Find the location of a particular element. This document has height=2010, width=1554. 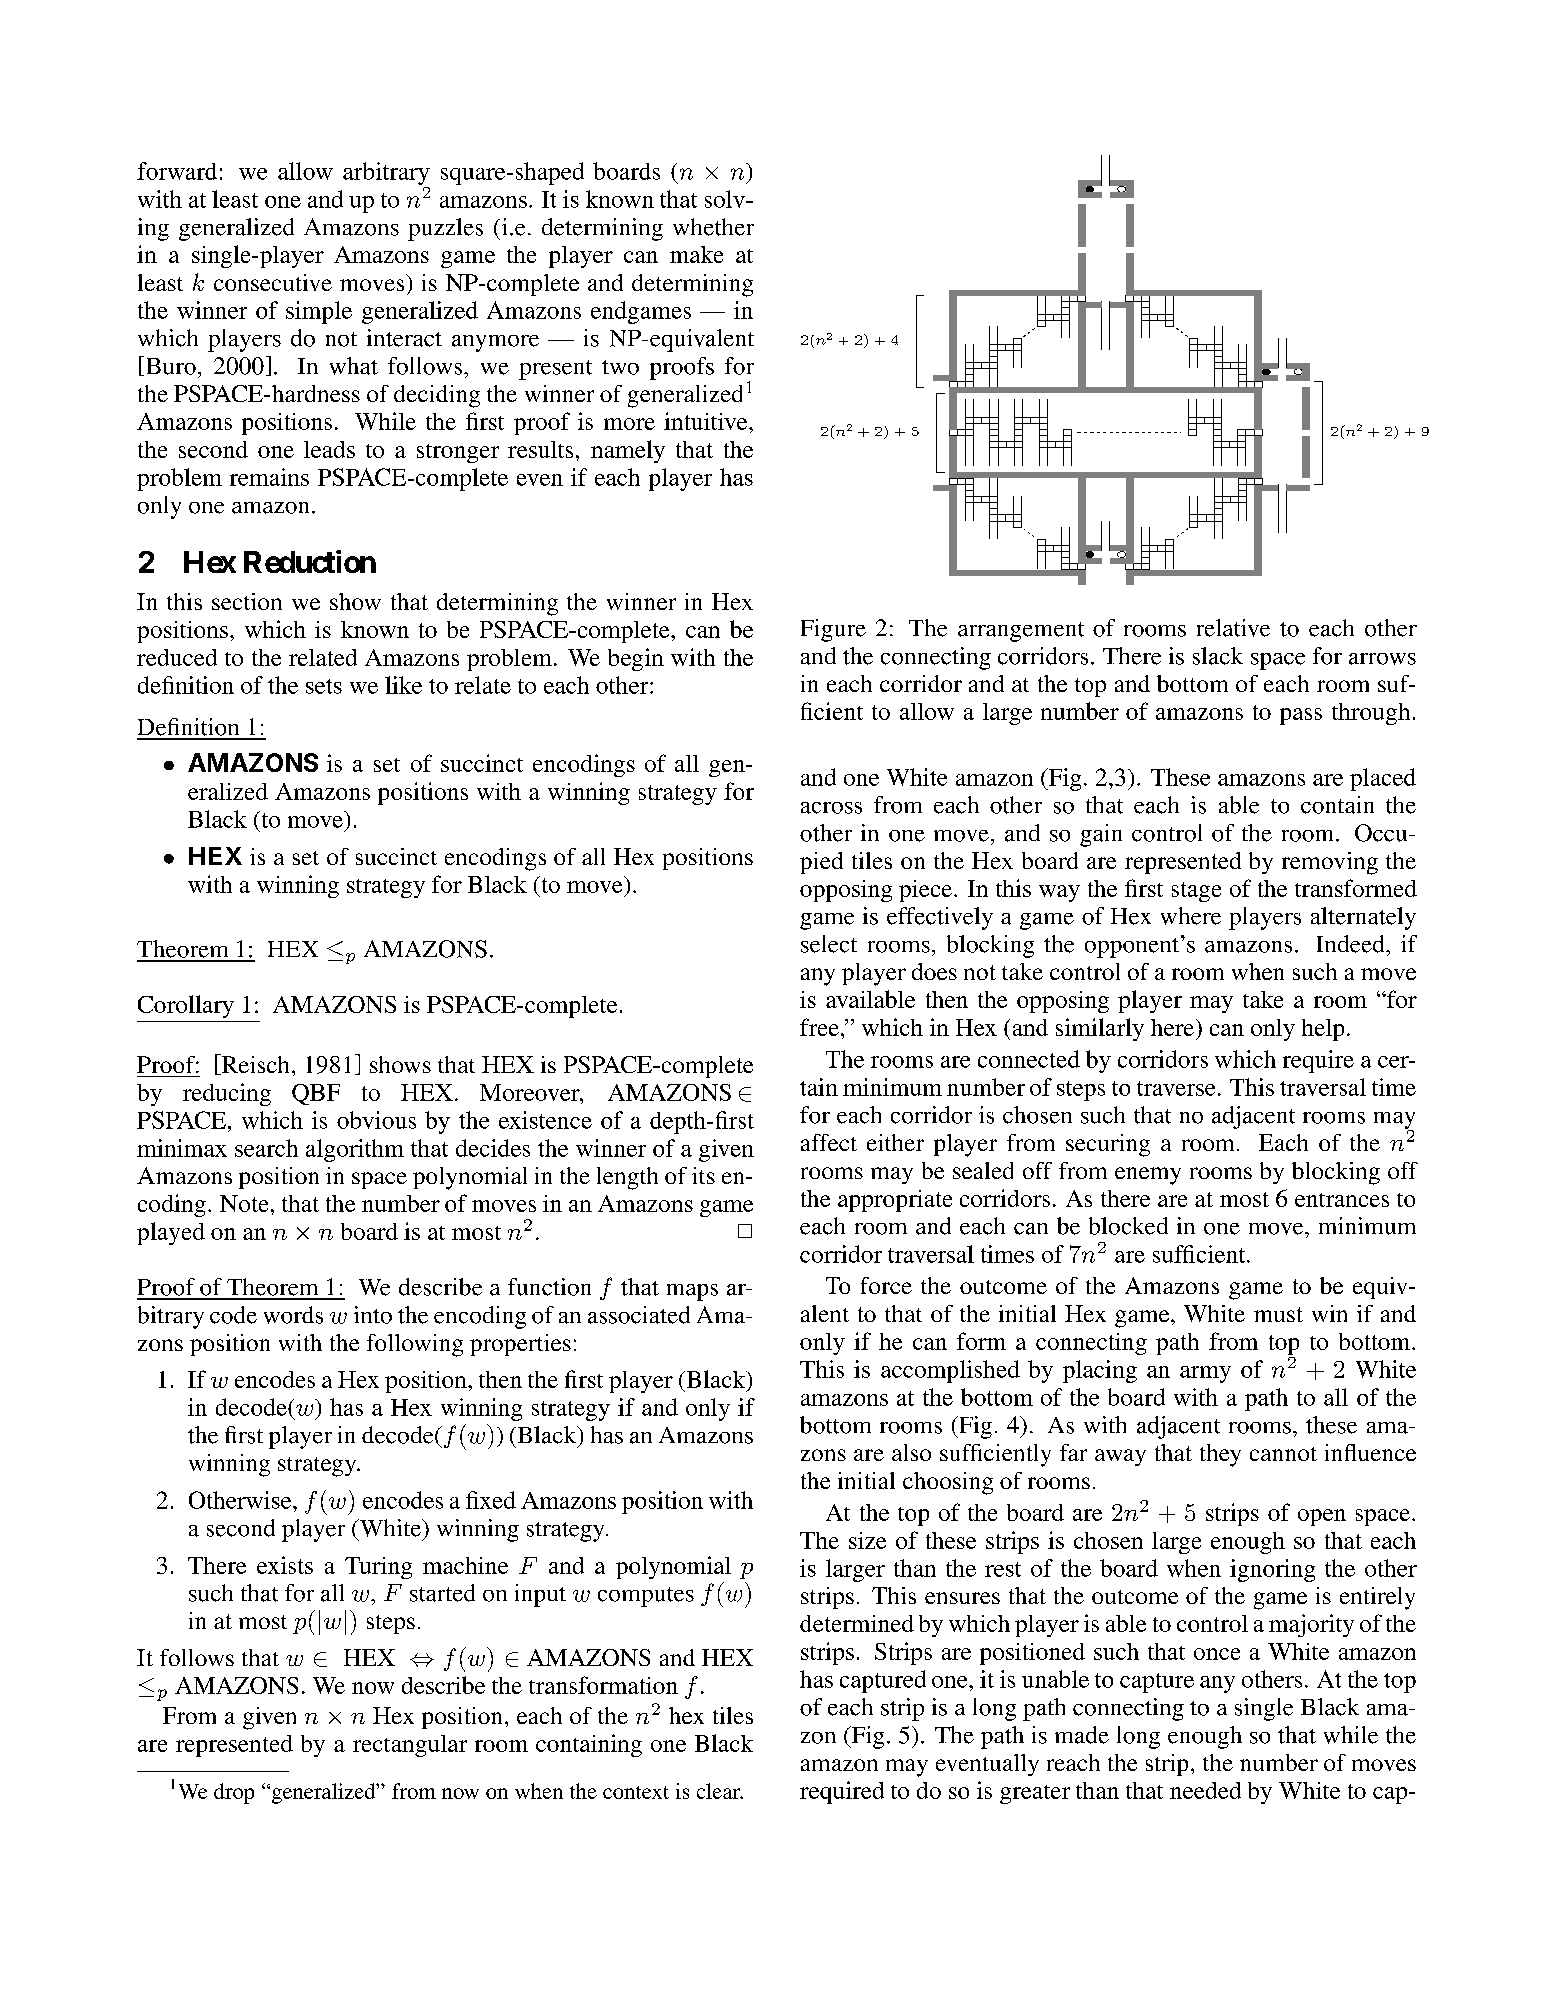

its is located at coordinates (703, 1175).
